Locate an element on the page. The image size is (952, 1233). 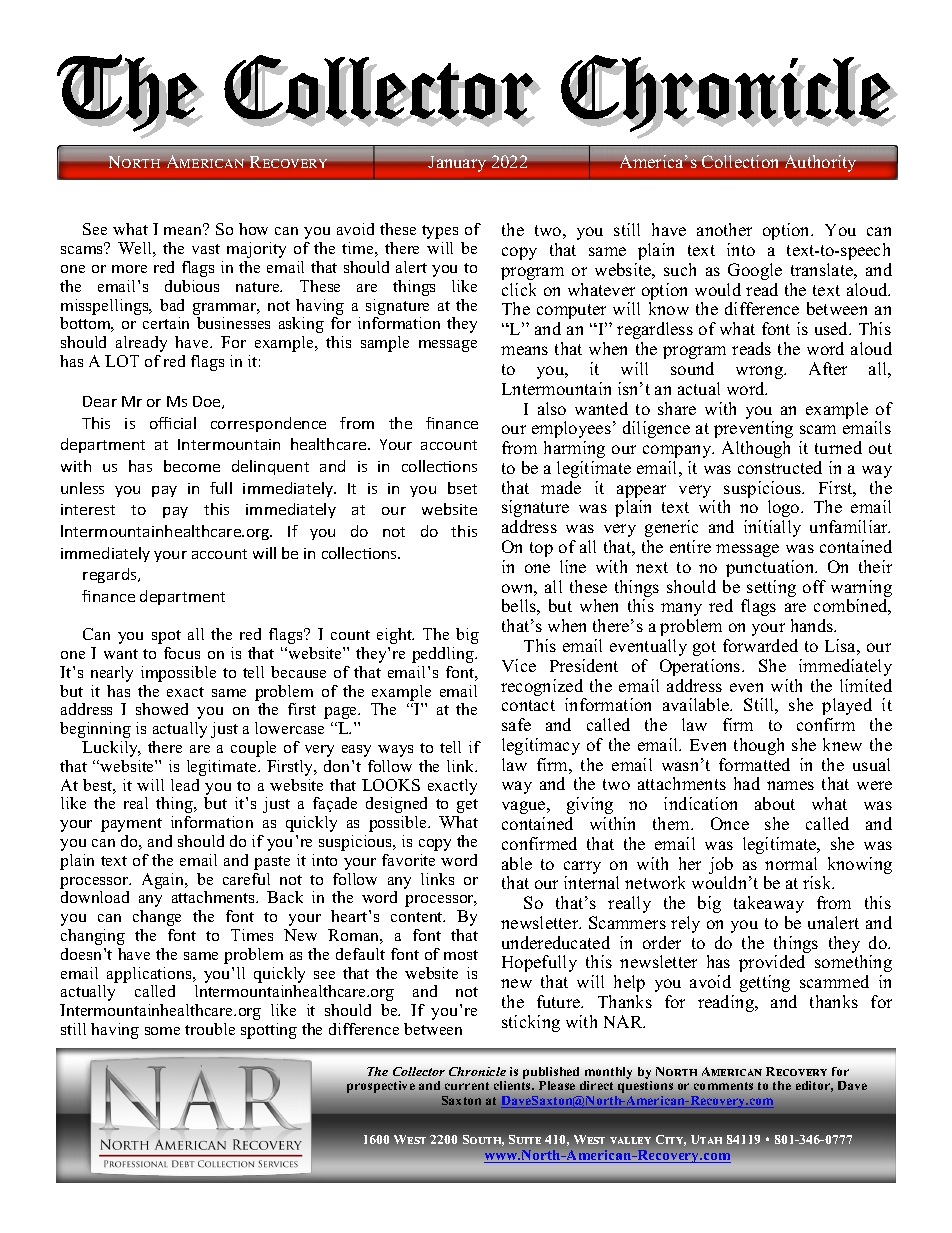
vast is located at coordinates (206, 249).
